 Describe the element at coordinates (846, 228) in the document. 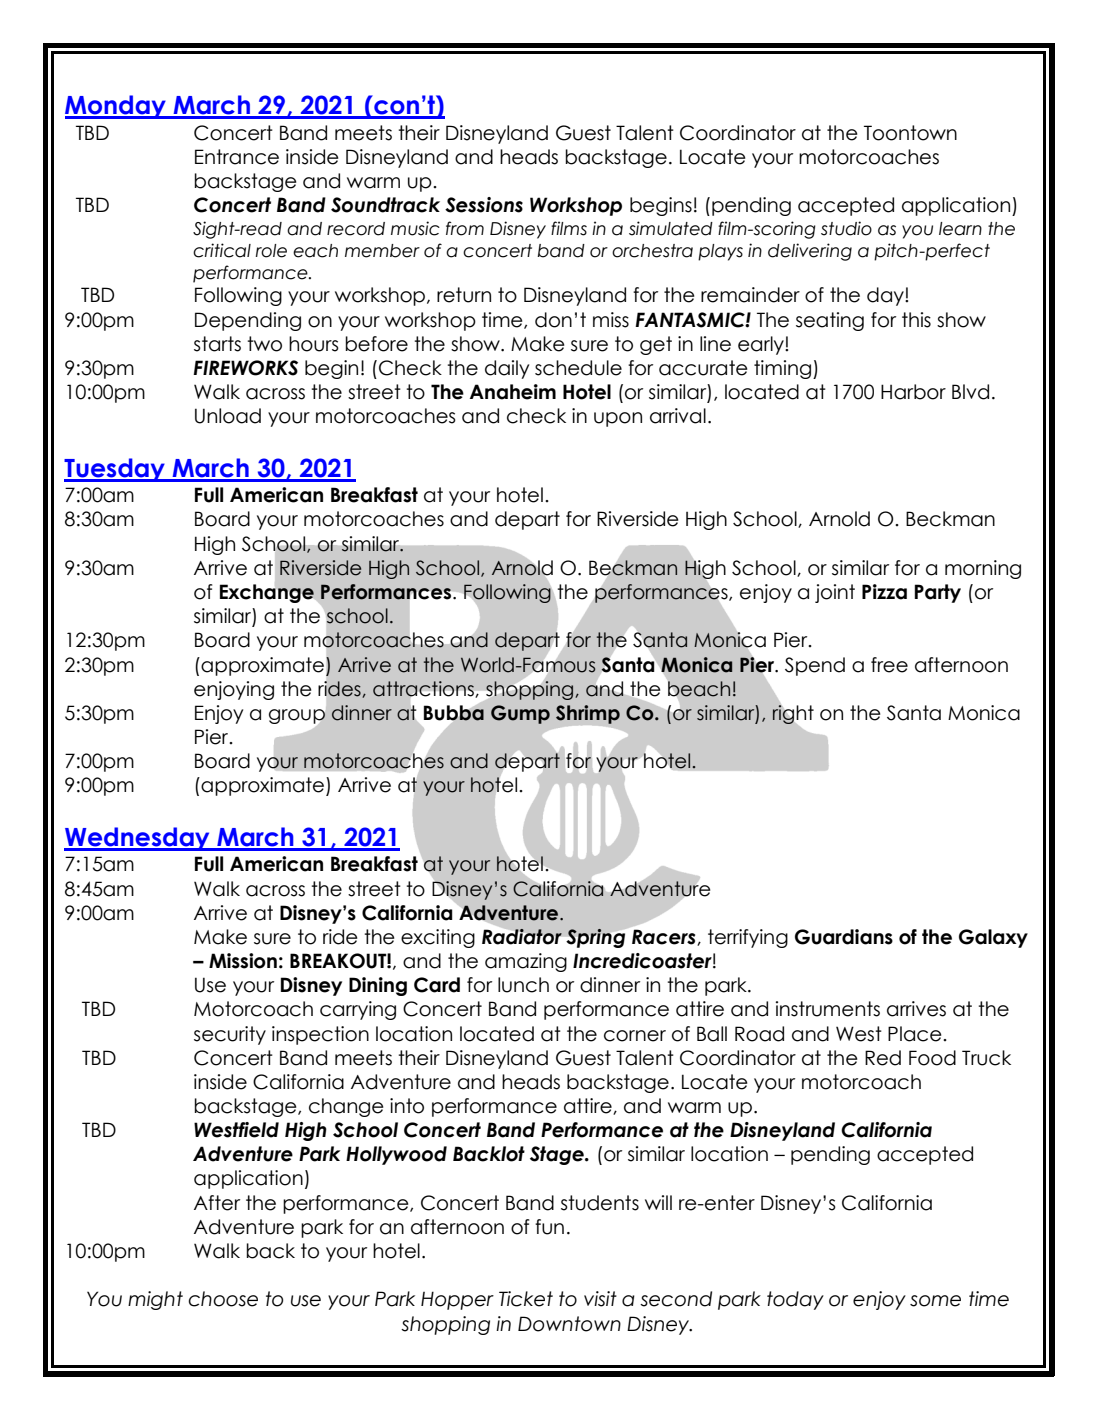

I see `studio` at that location.
